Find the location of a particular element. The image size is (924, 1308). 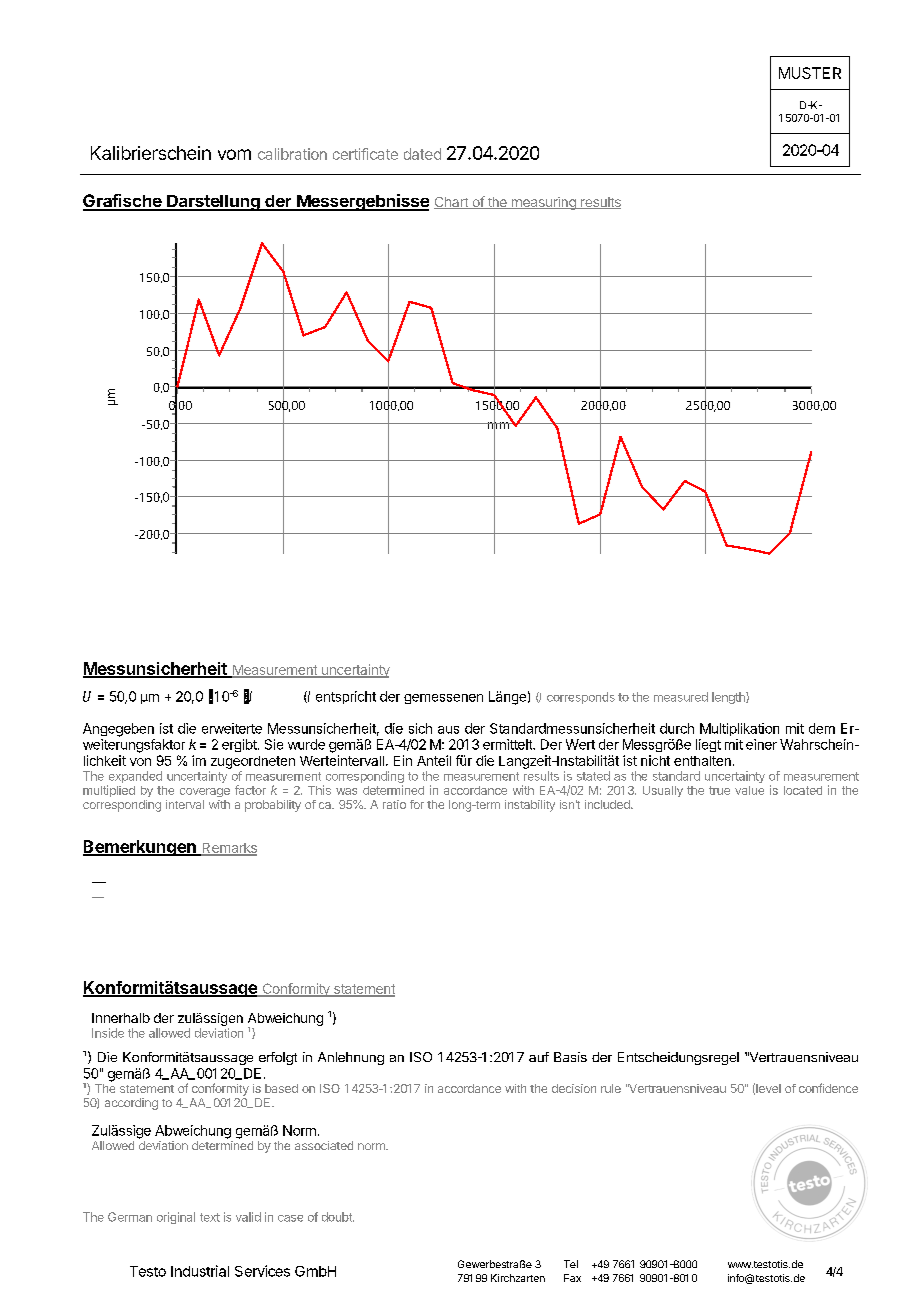

Sie is located at coordinates (274, 744).
